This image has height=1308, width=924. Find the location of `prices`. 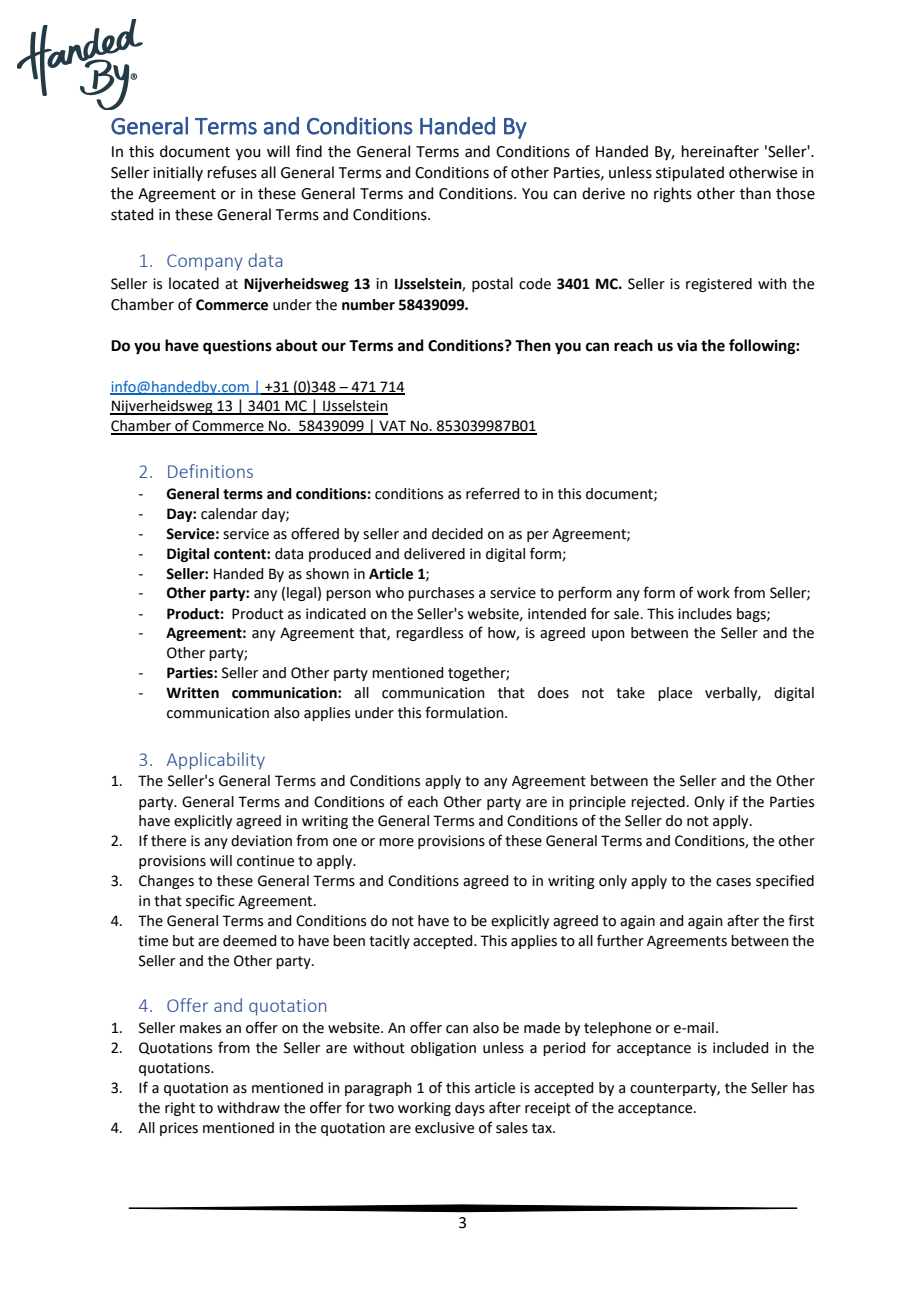

prices is located at coordinates (179, 1129).
